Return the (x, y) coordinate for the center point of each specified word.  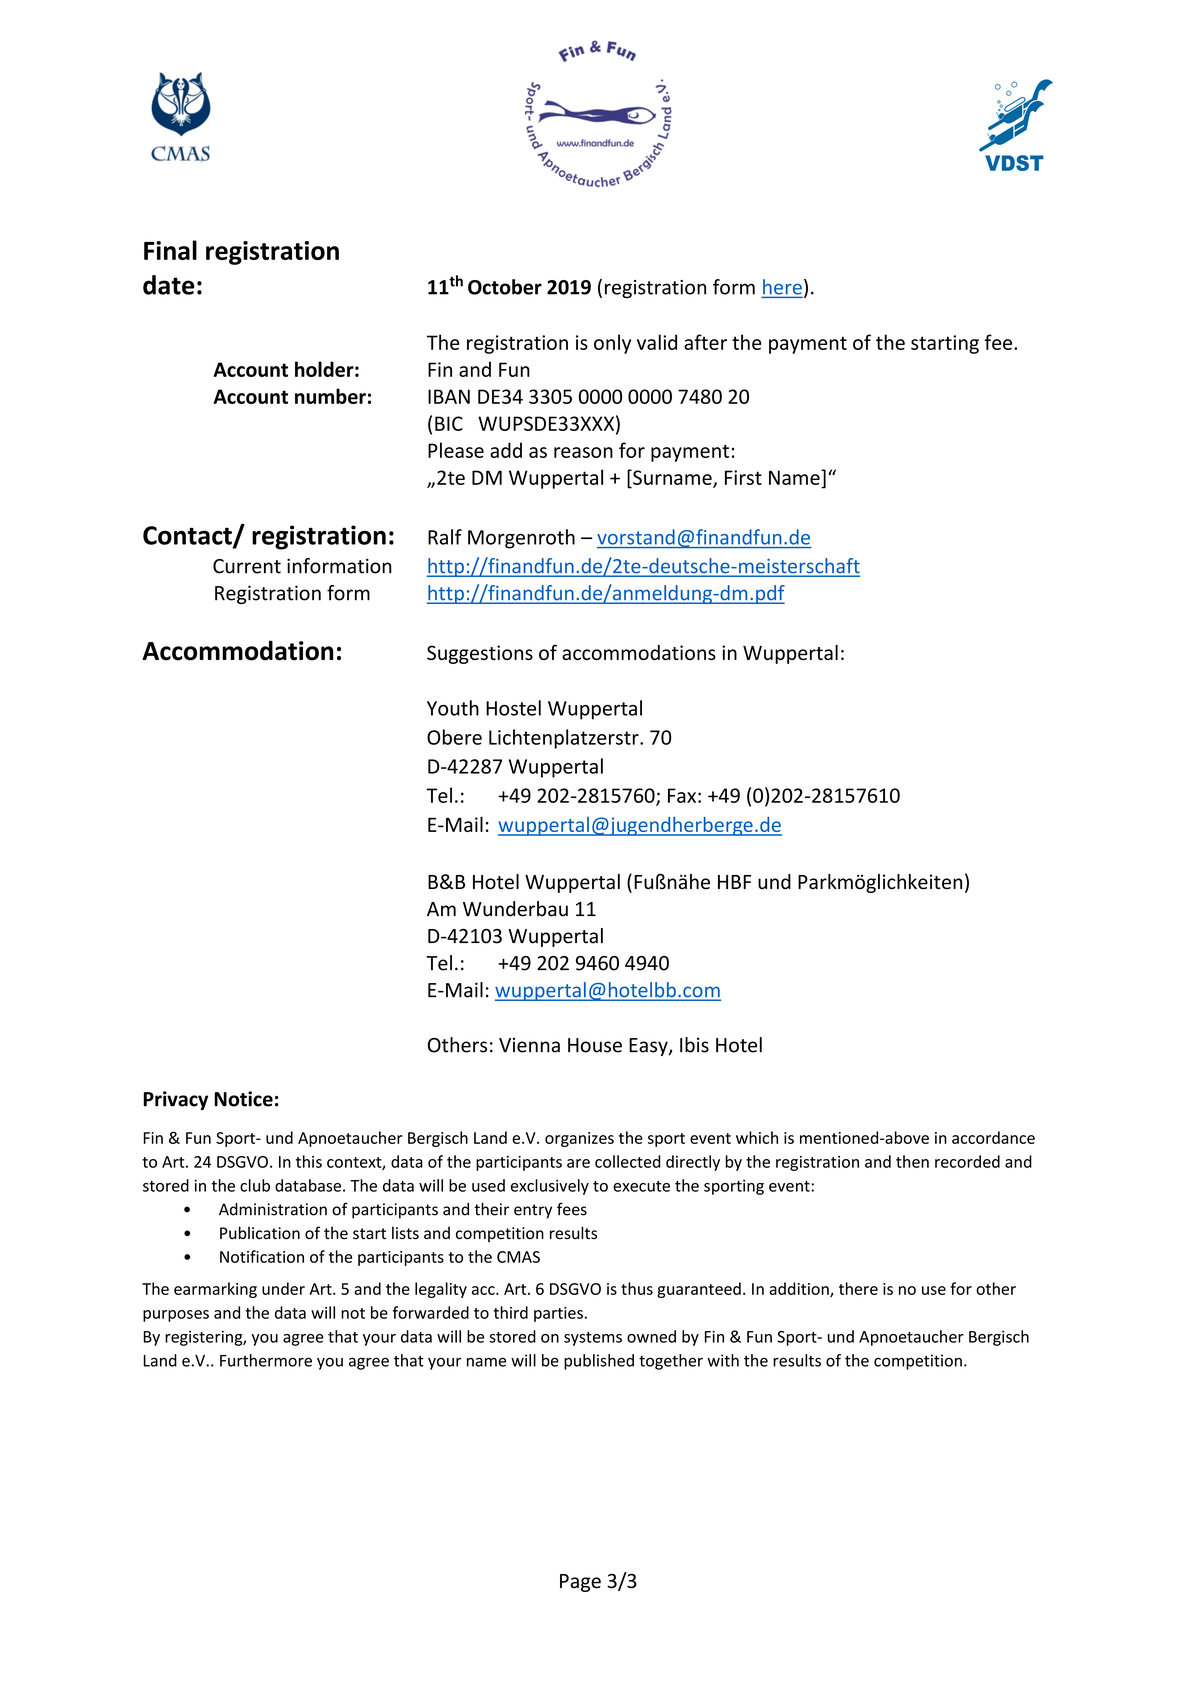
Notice (243, 1099)
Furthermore (266, 1360)
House (595, 1045)
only (612, 344)
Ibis (694, 1045)
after (705, 342)
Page (580, 1583)
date (168, 285)
